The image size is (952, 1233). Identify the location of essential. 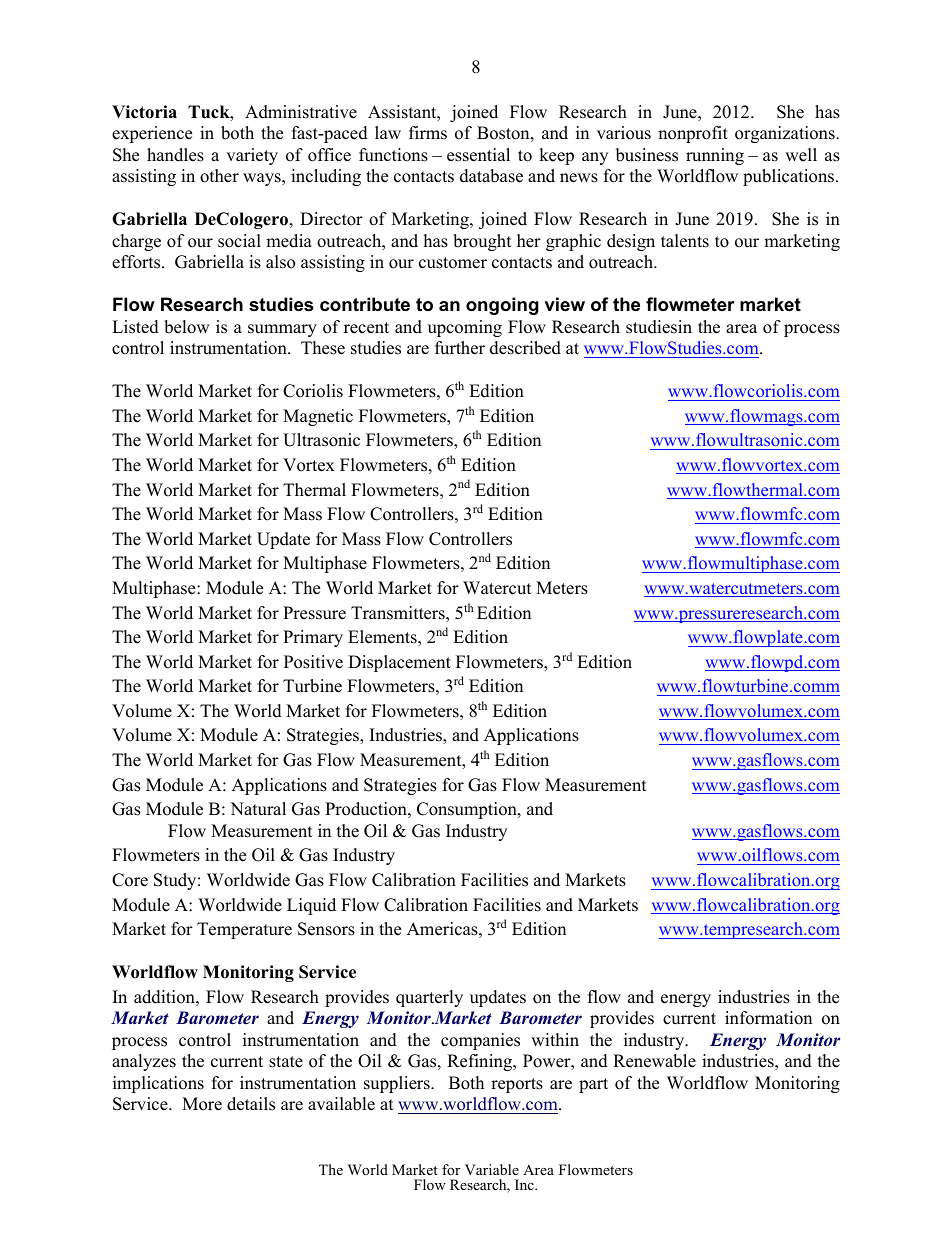
(478, 155).
